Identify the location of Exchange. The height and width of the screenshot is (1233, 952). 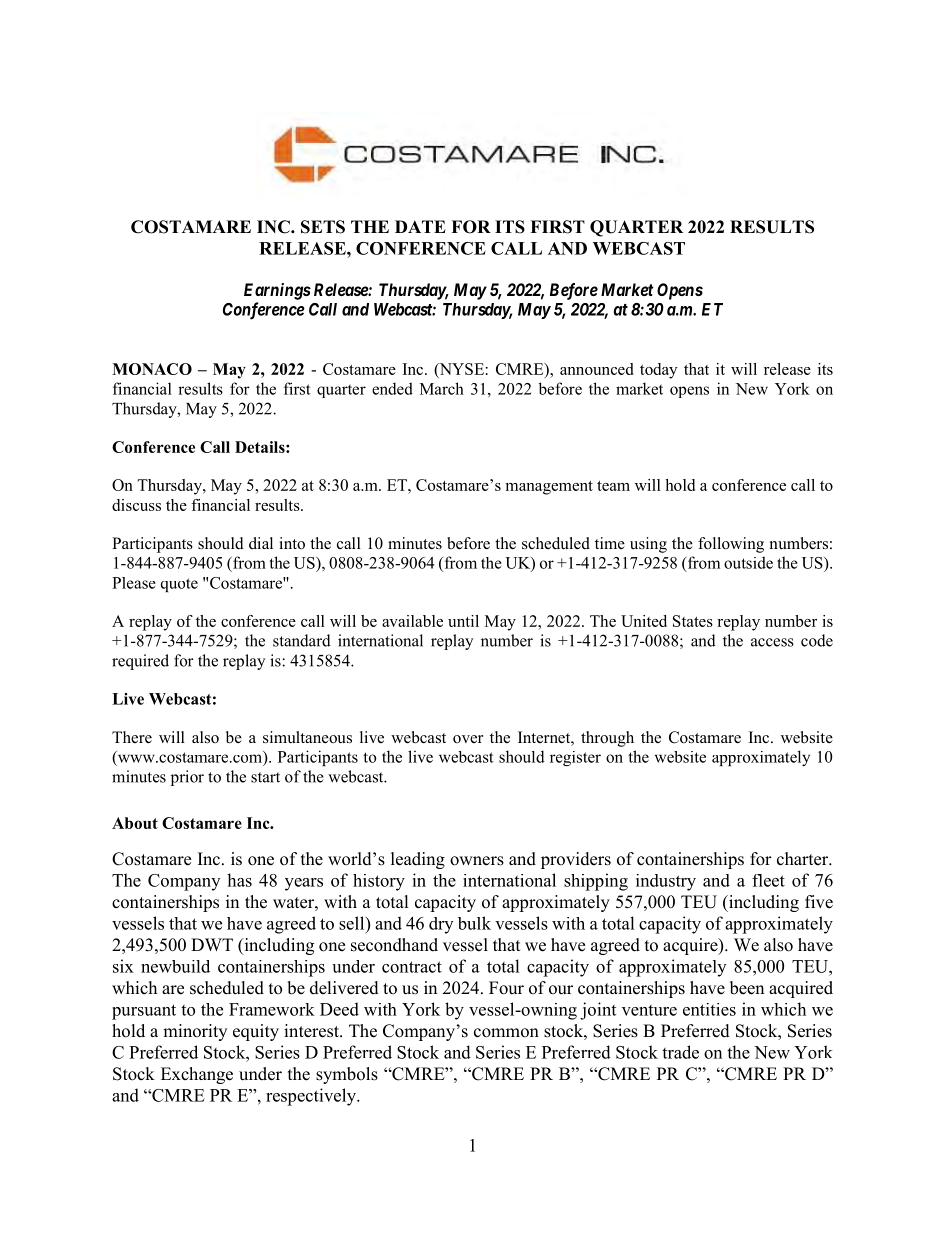
(197, 1075).
